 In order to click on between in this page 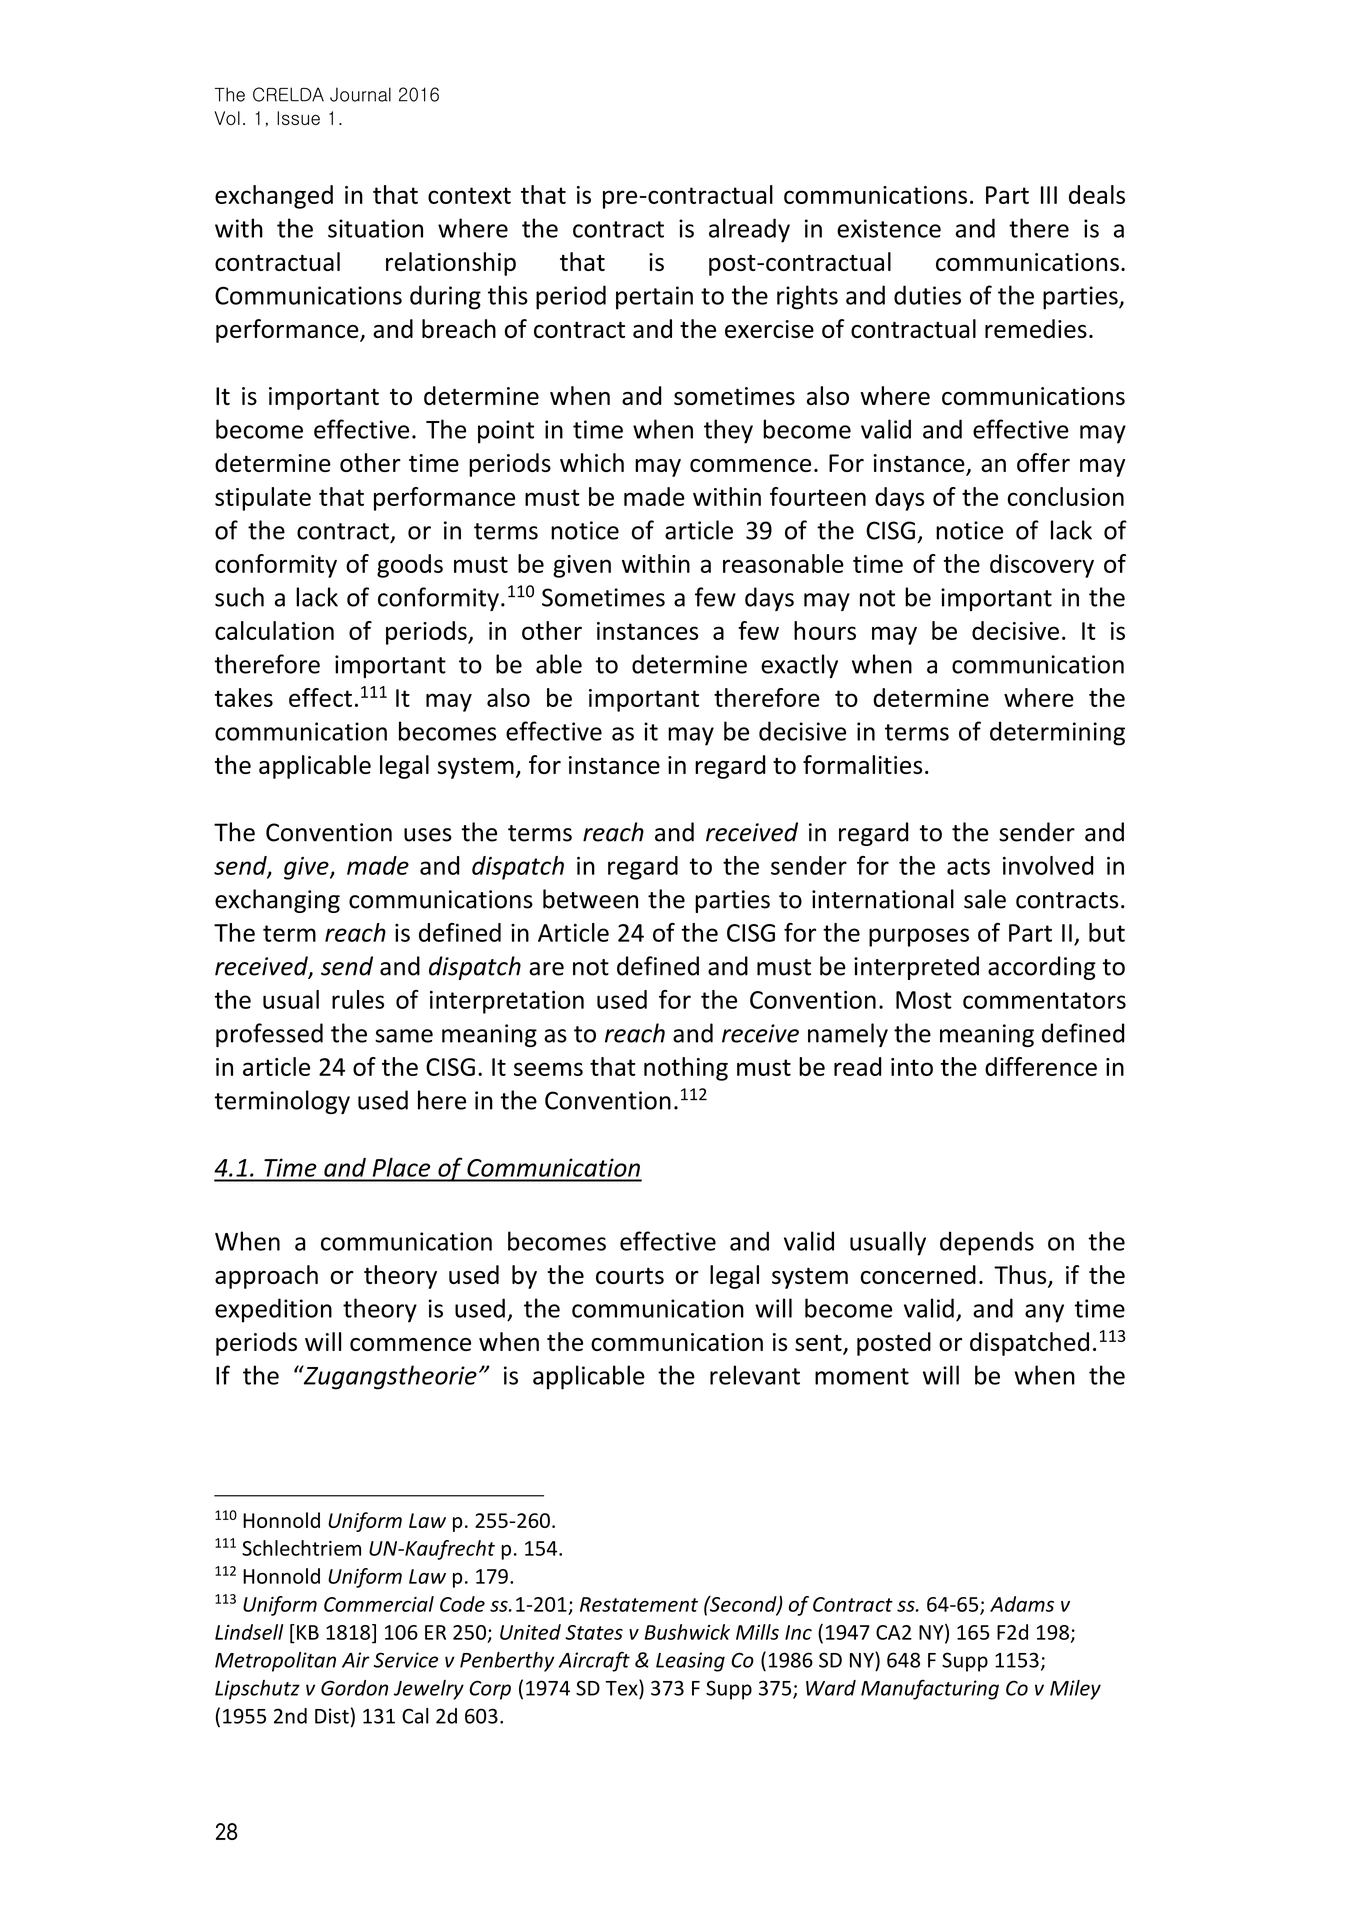, I will do `click(590, 899)`.
